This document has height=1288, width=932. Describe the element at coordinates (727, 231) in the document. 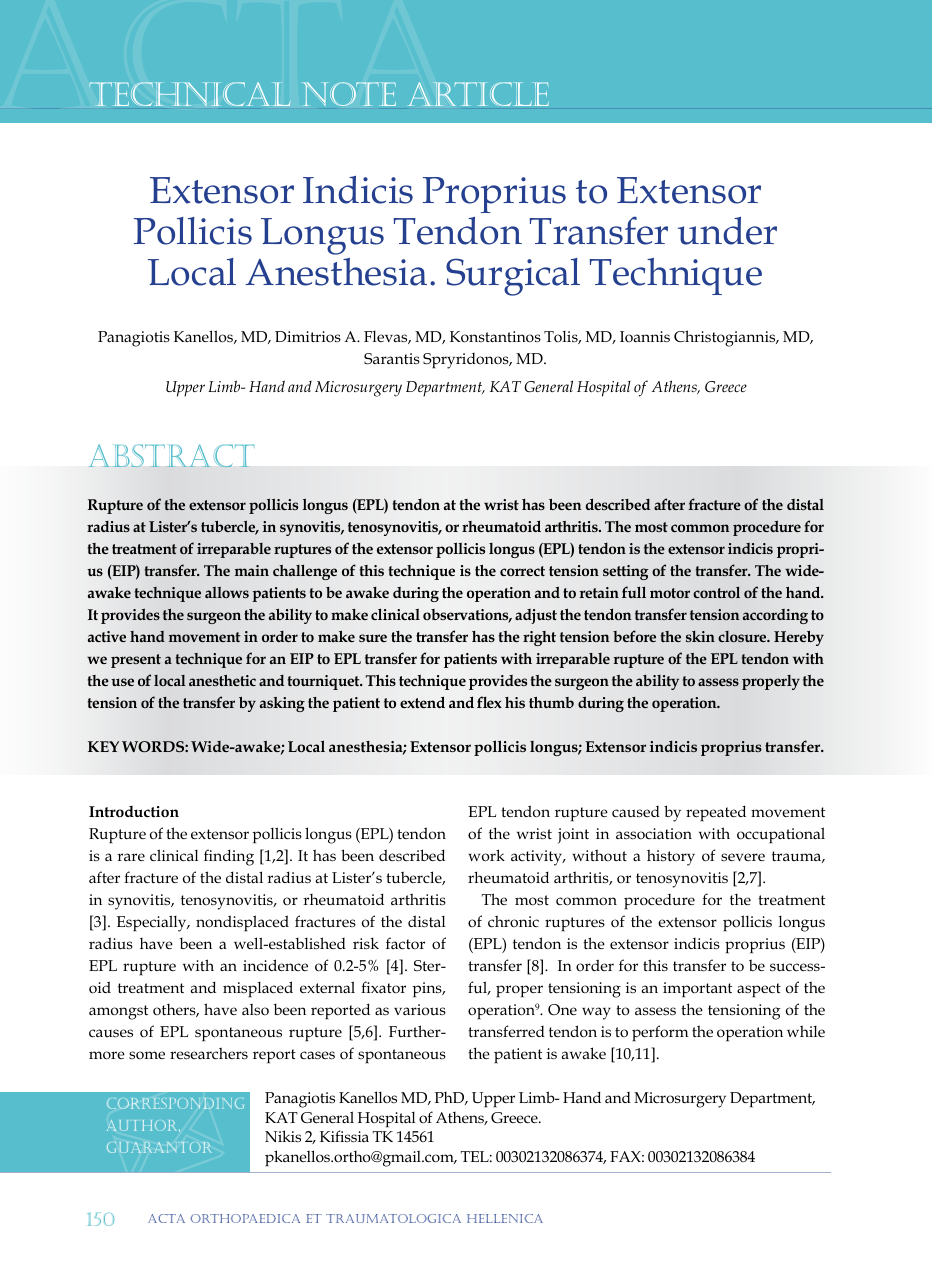

I see `under` at that location.
